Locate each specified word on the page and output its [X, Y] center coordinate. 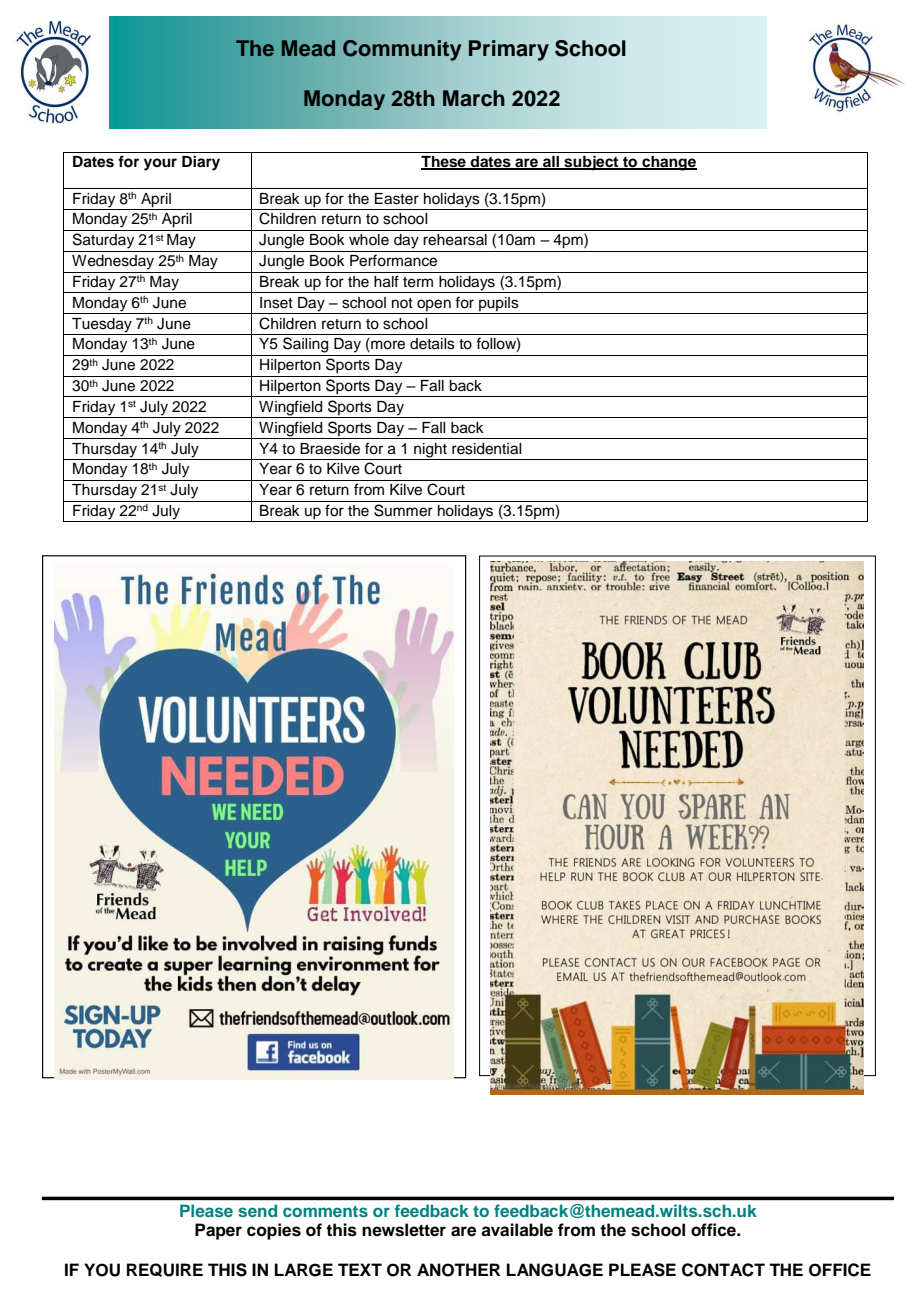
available [517, 1230]
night [430, 451]
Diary [201, 163]
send [257, 1210]
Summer [403, 510]
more [387, 346]
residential [486, 449]
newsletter [404, 1230]
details [432, 344]
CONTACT [723, 1270]
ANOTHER [458, 1270]
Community [402, 50]
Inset [276, 303]
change [668, 163]
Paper [218, 1231]
